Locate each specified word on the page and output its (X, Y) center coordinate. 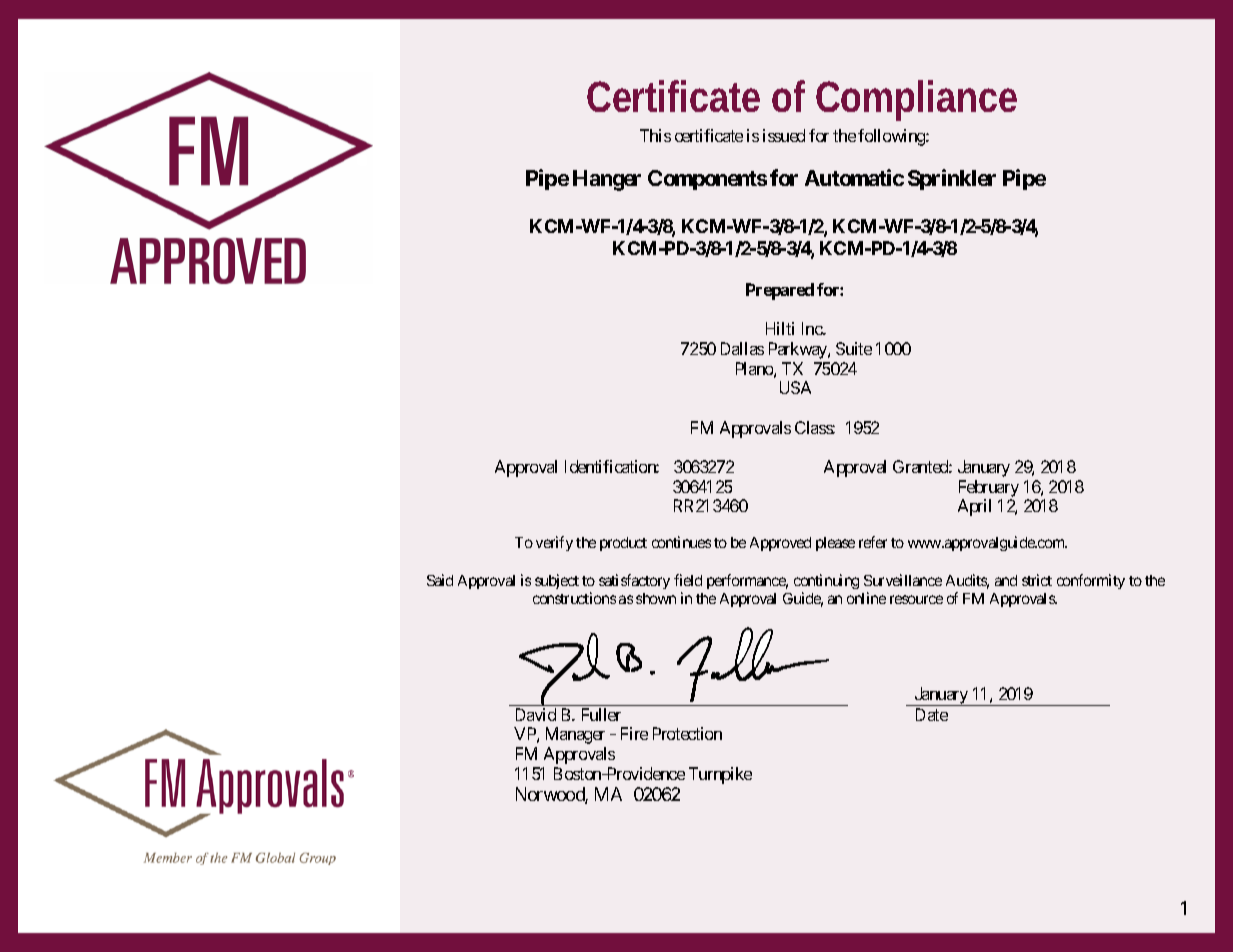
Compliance (916, 100)
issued (784, 135)
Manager (575, 735)
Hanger (607, 180)
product (623, 544)
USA (795, 387)
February (989, 488)
